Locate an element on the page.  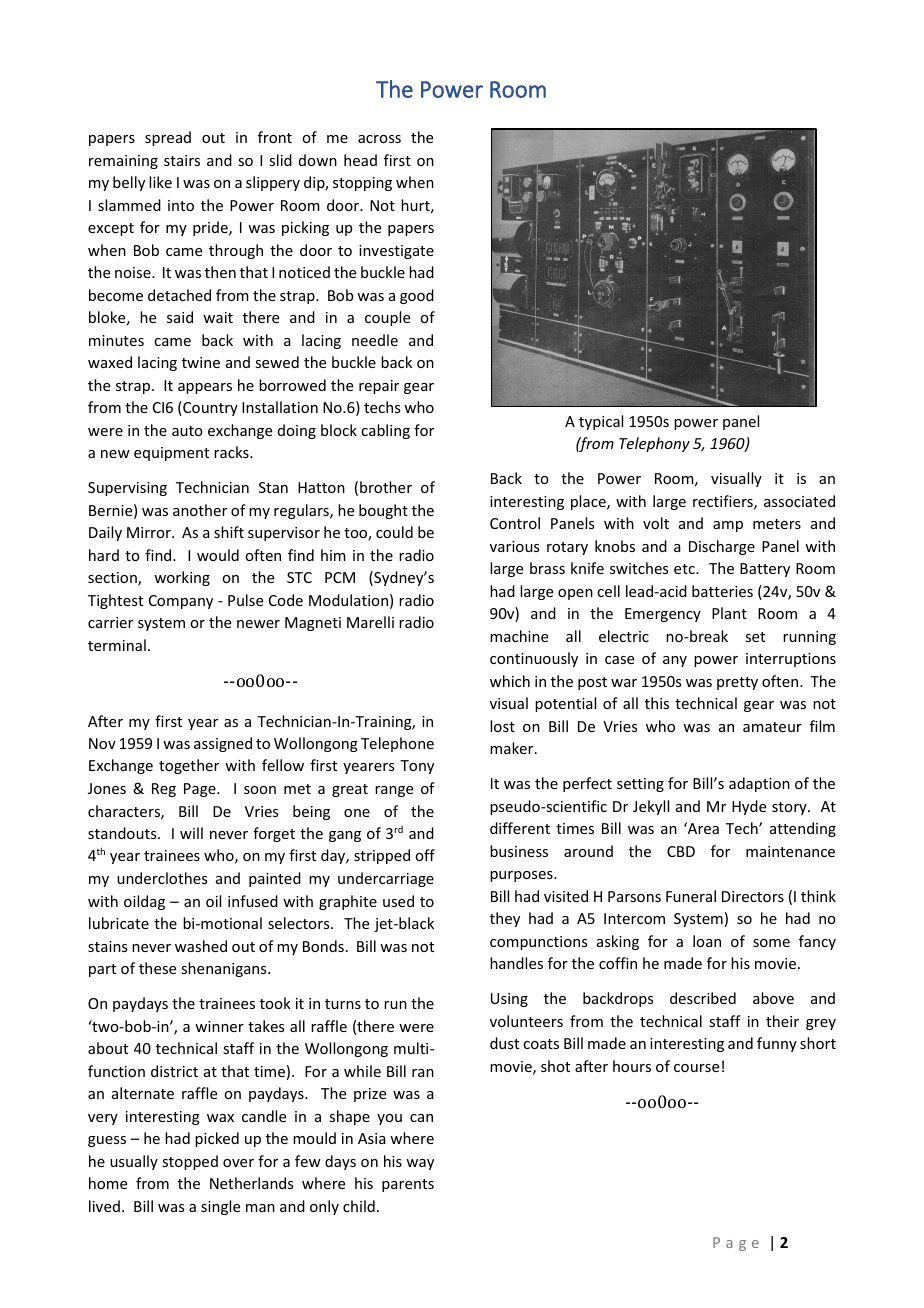
stopped is located at coordinates (190, 1162).
